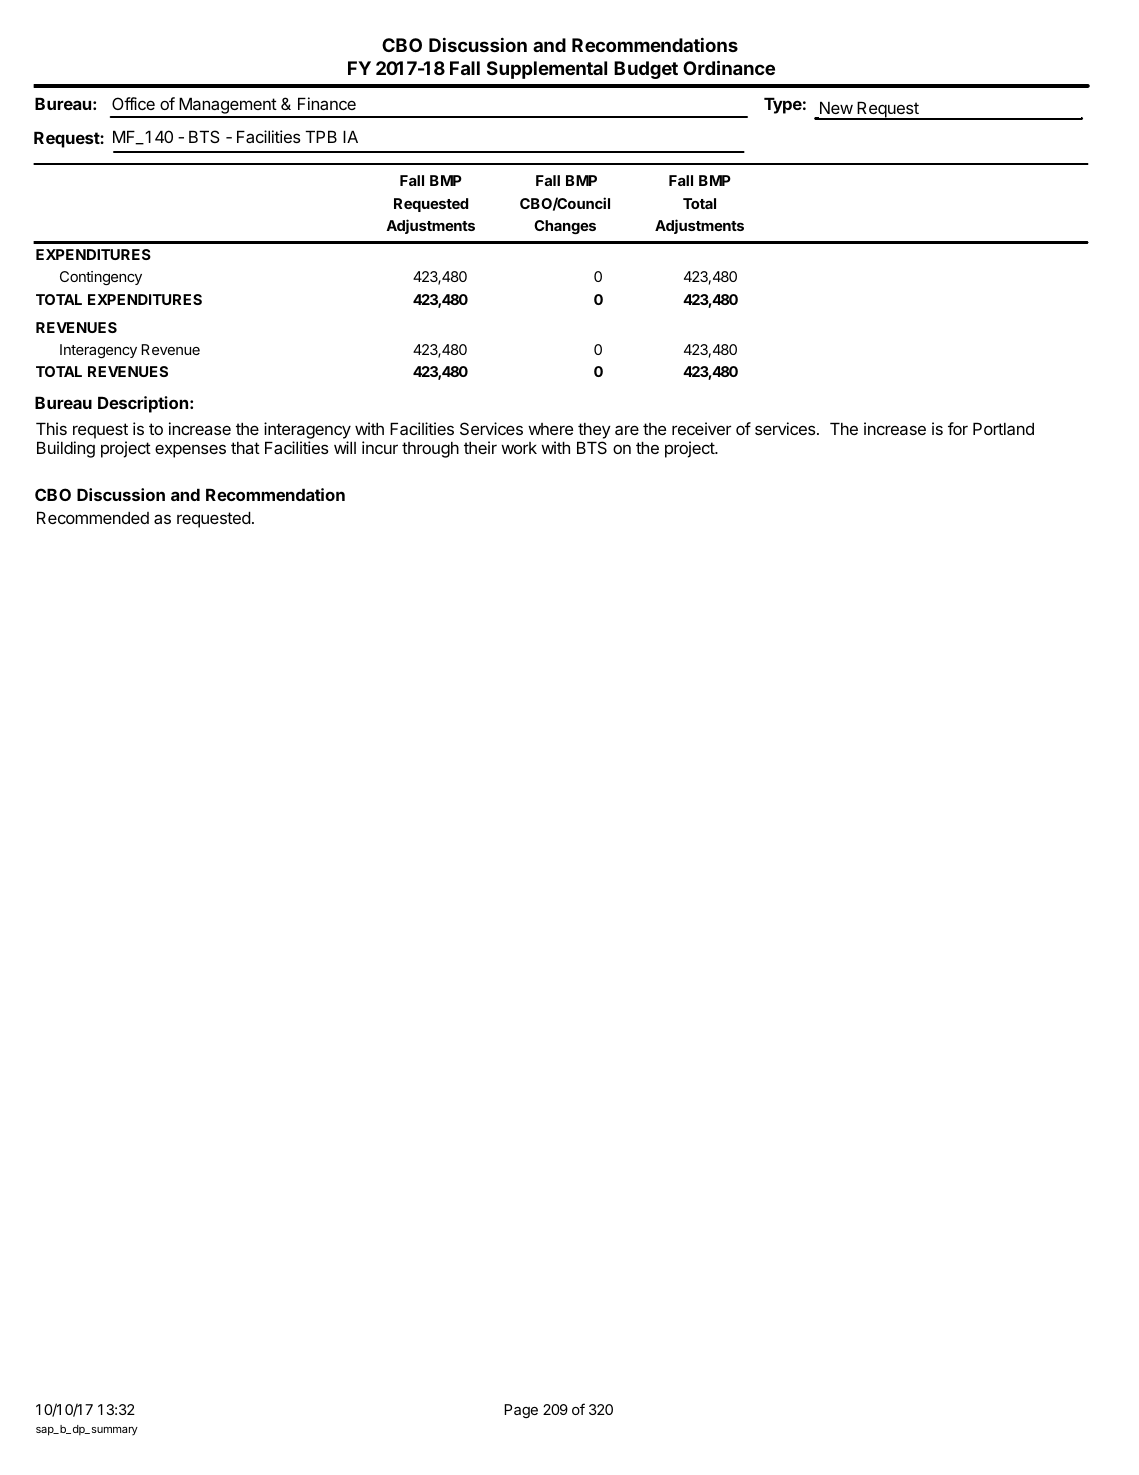  I want to click on Page, so click(521, 1411).
